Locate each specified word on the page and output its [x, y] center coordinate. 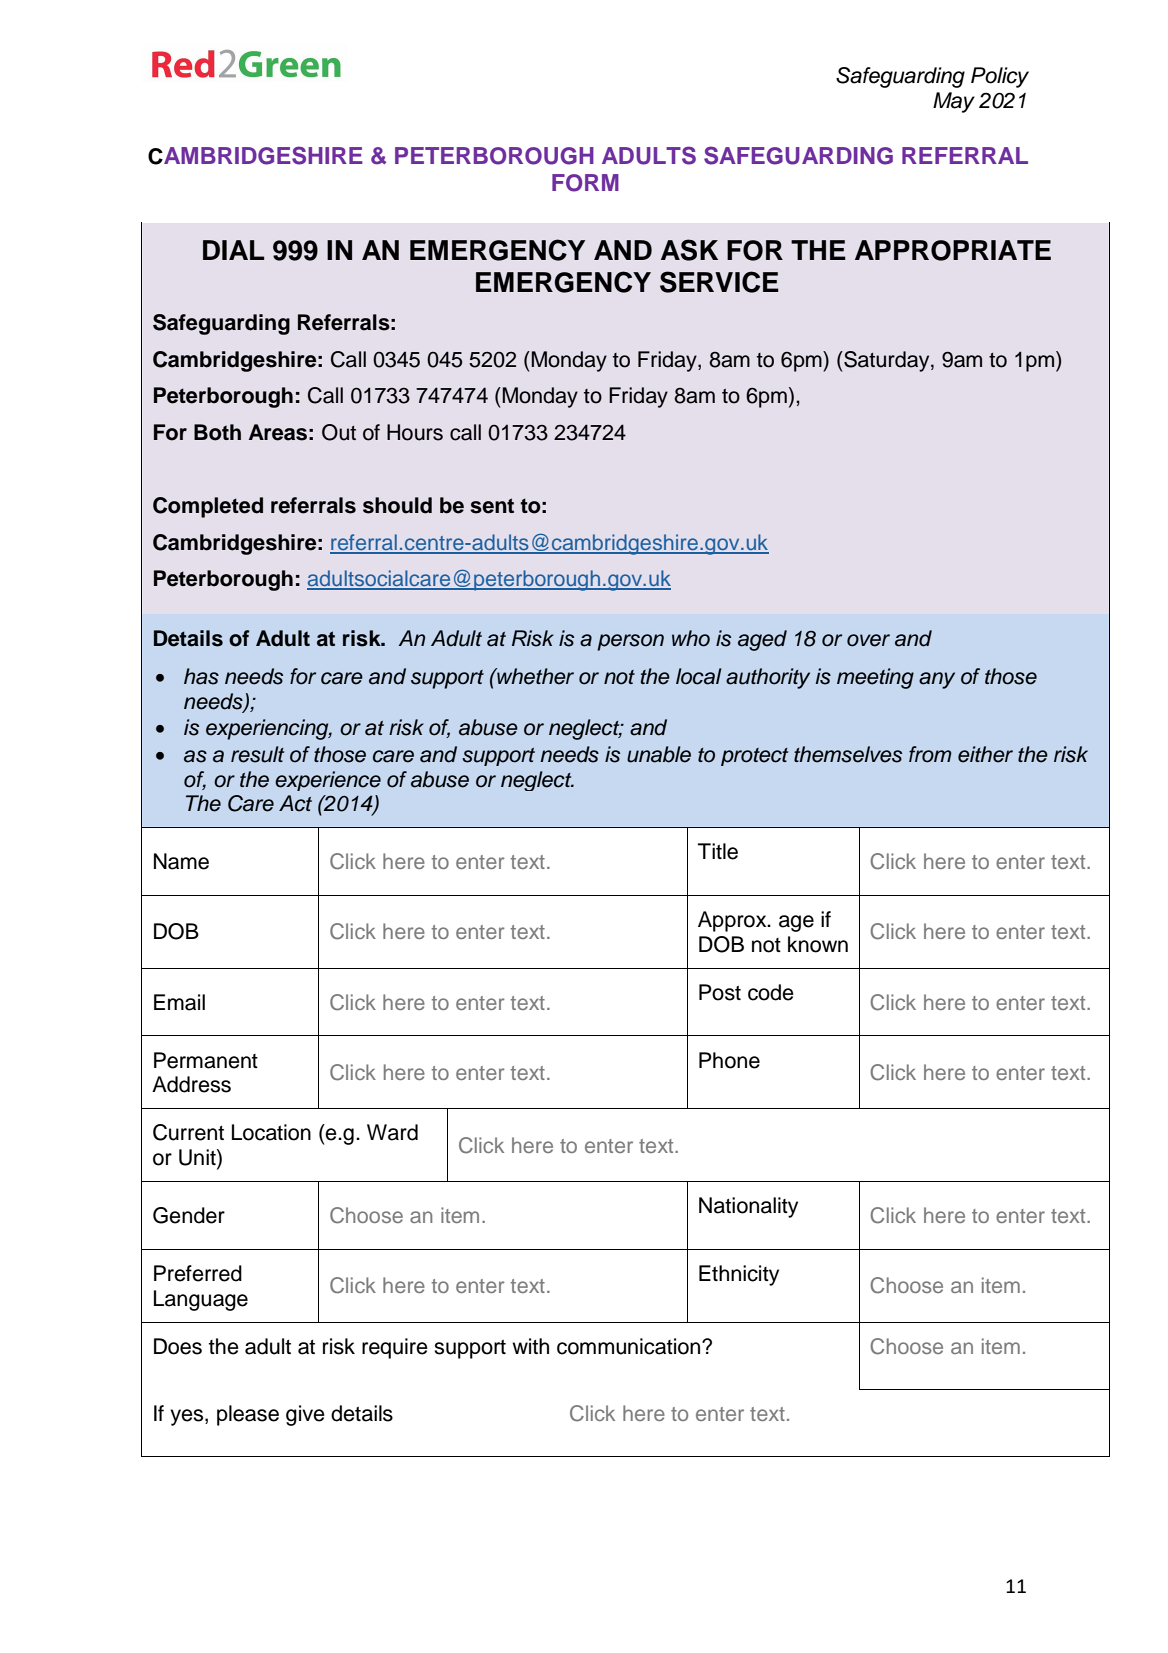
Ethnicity [739, 1275]
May [954, 102]
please [248, 1415]
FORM [585, 183]
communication [630, 1346]
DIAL [233, 250]
